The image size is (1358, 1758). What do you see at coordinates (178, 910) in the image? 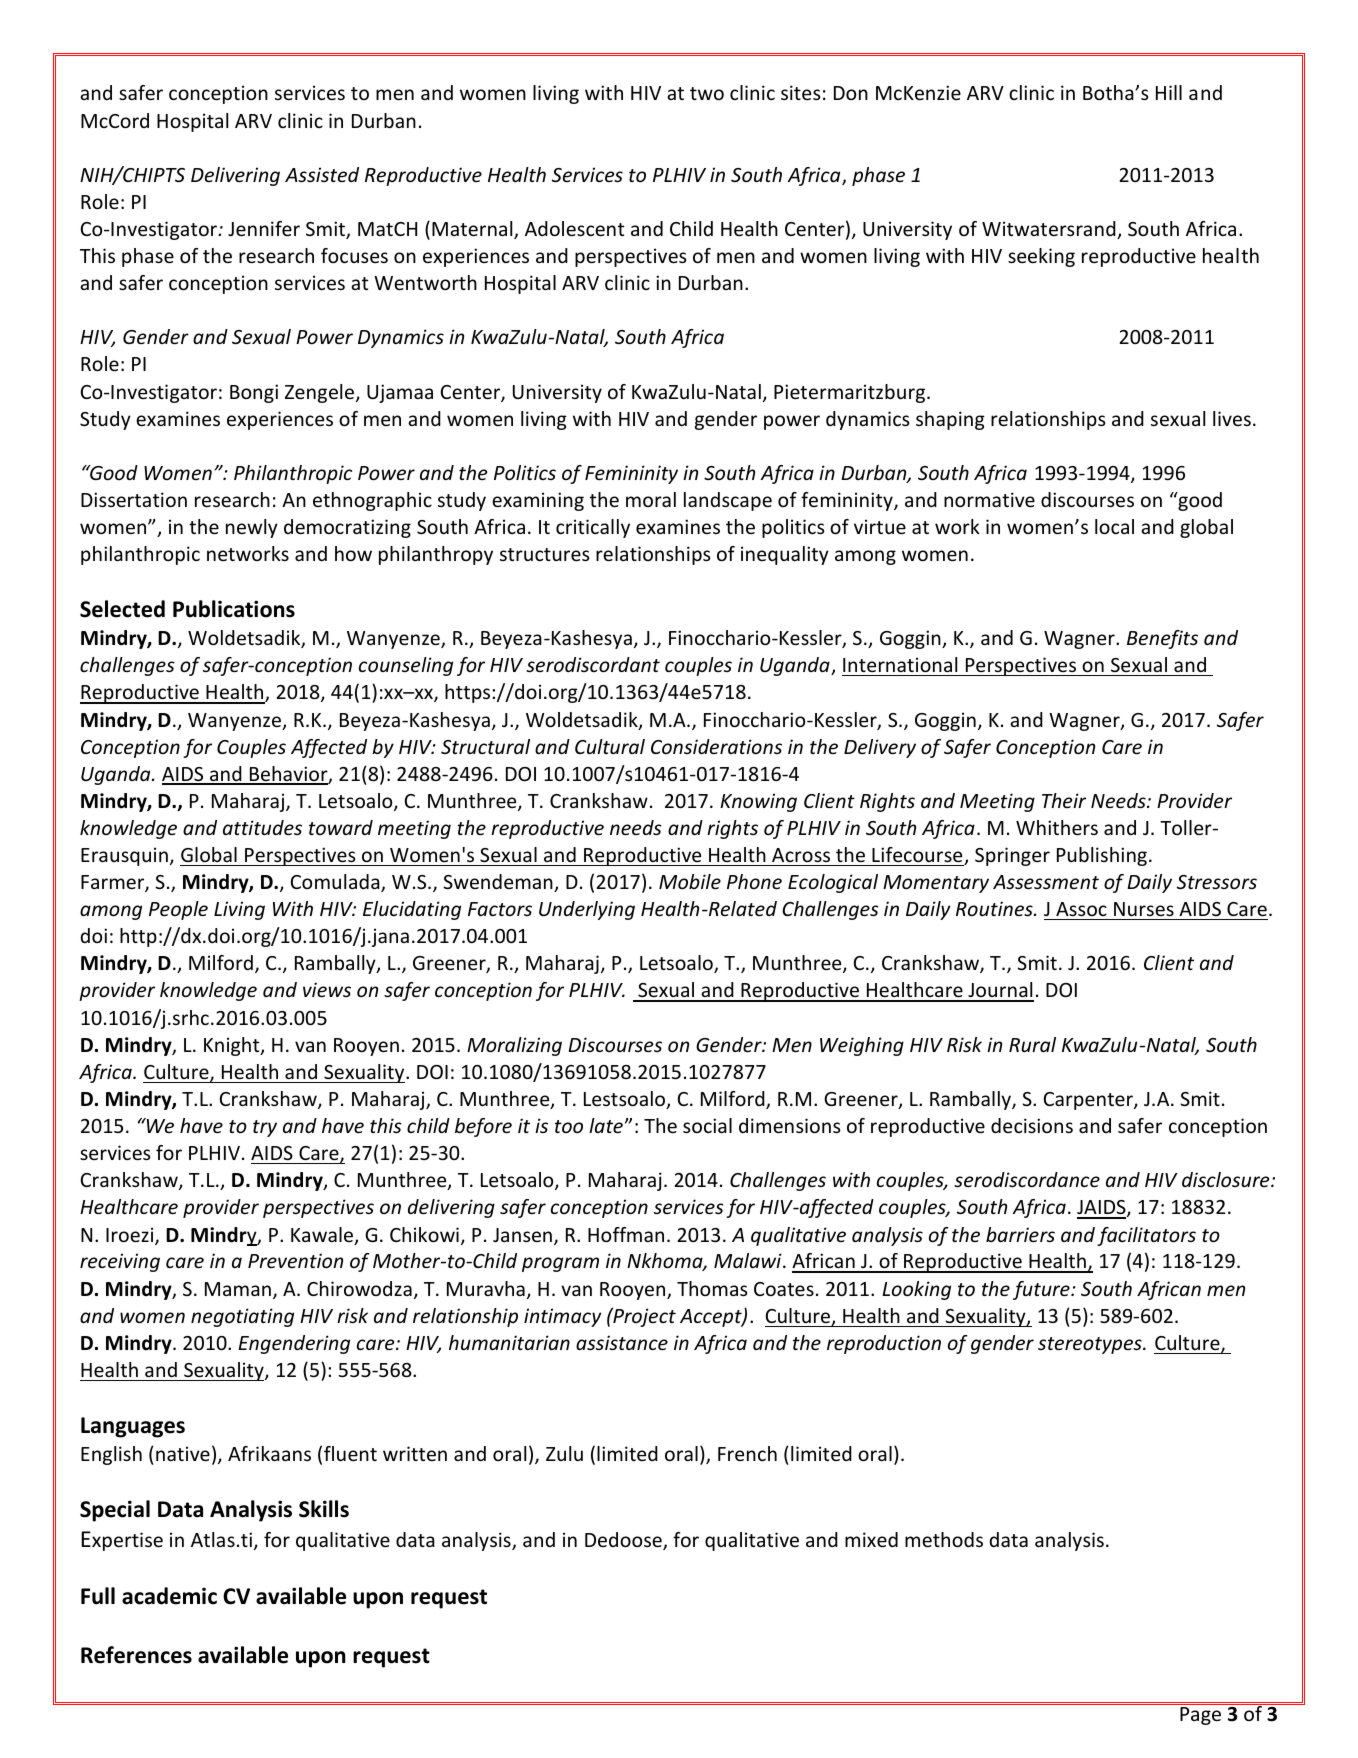
I see `People` at bounding box center [178, 910].
